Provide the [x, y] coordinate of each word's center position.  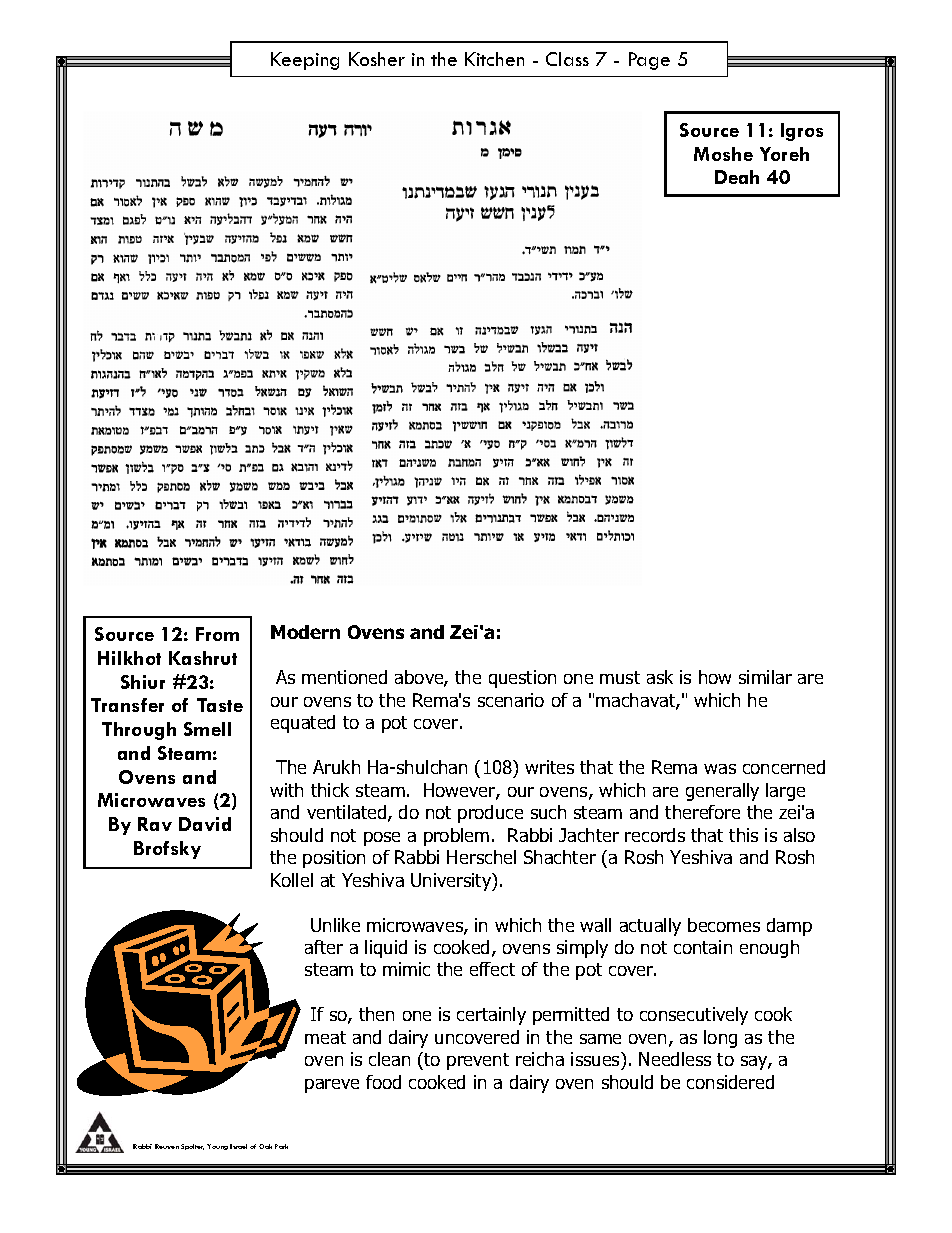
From [217, 634]
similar [765, 677]
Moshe [723, 154]
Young [217, 1147]
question [522, 679]
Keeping [305, 61]
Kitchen [494, 59]
